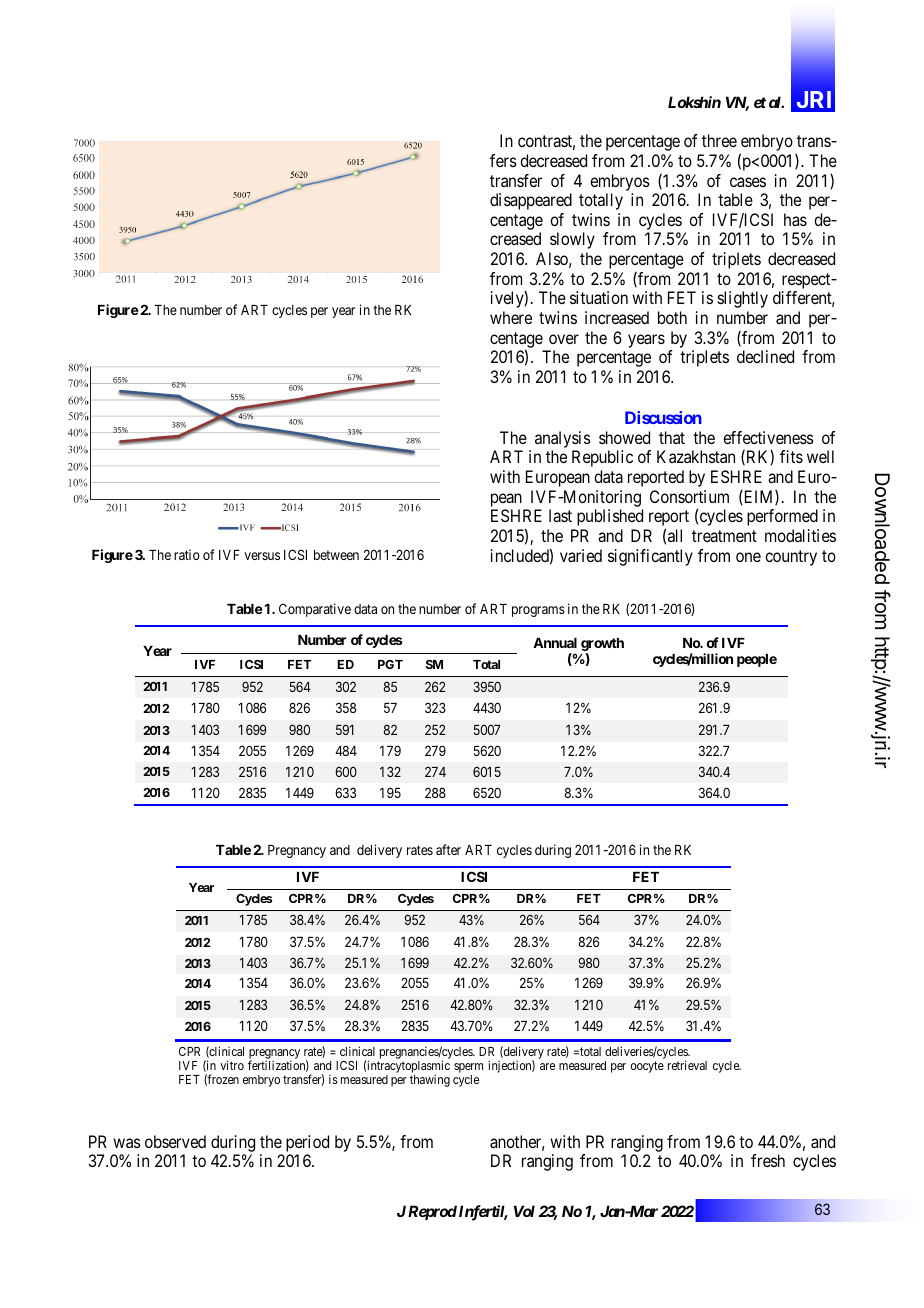 The width and height of the image is (924, 1308). I want to click on observed, so click(175, 1141).
